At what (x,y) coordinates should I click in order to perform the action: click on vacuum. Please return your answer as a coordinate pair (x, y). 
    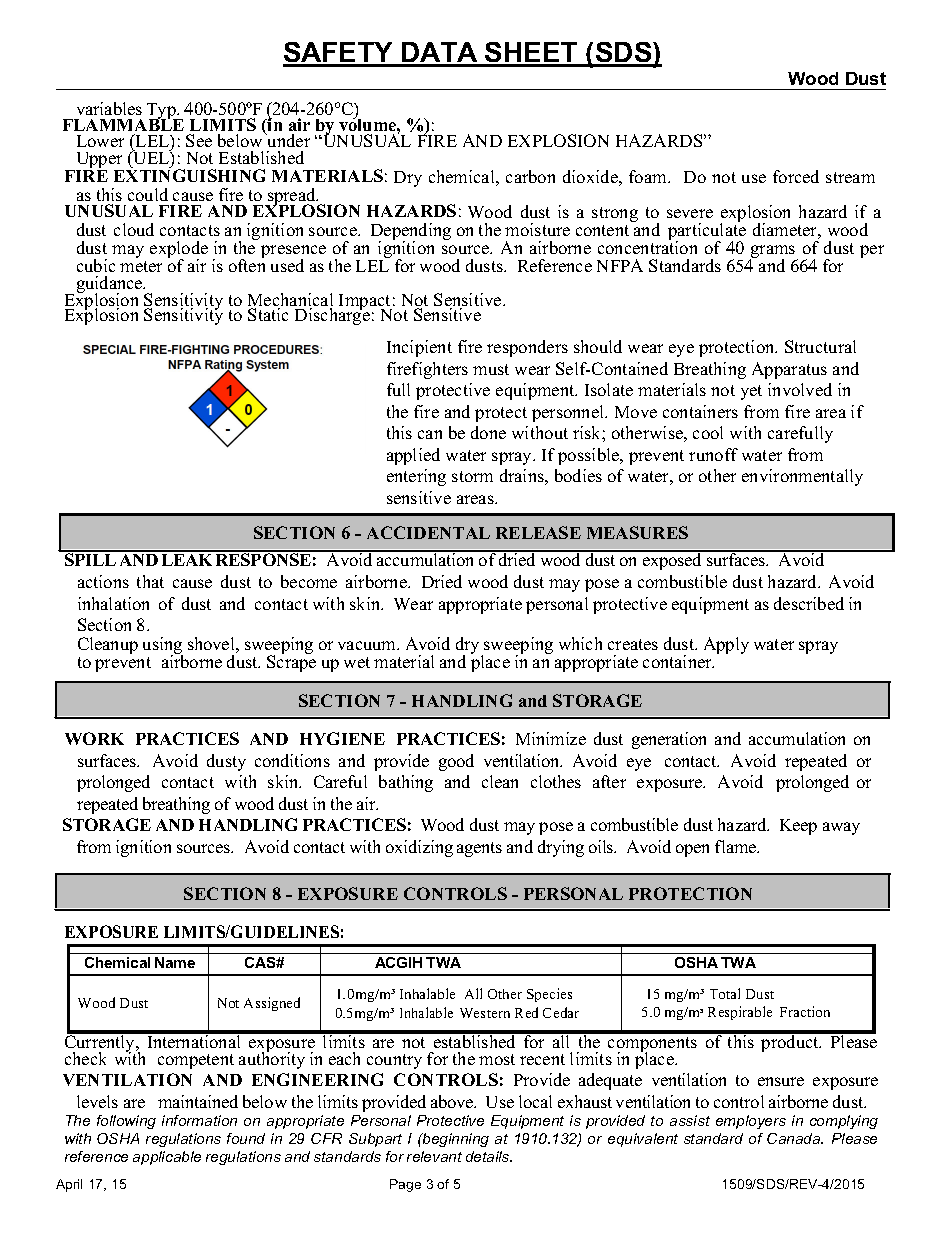
    Looking at the image, I should click on (368, 645).
